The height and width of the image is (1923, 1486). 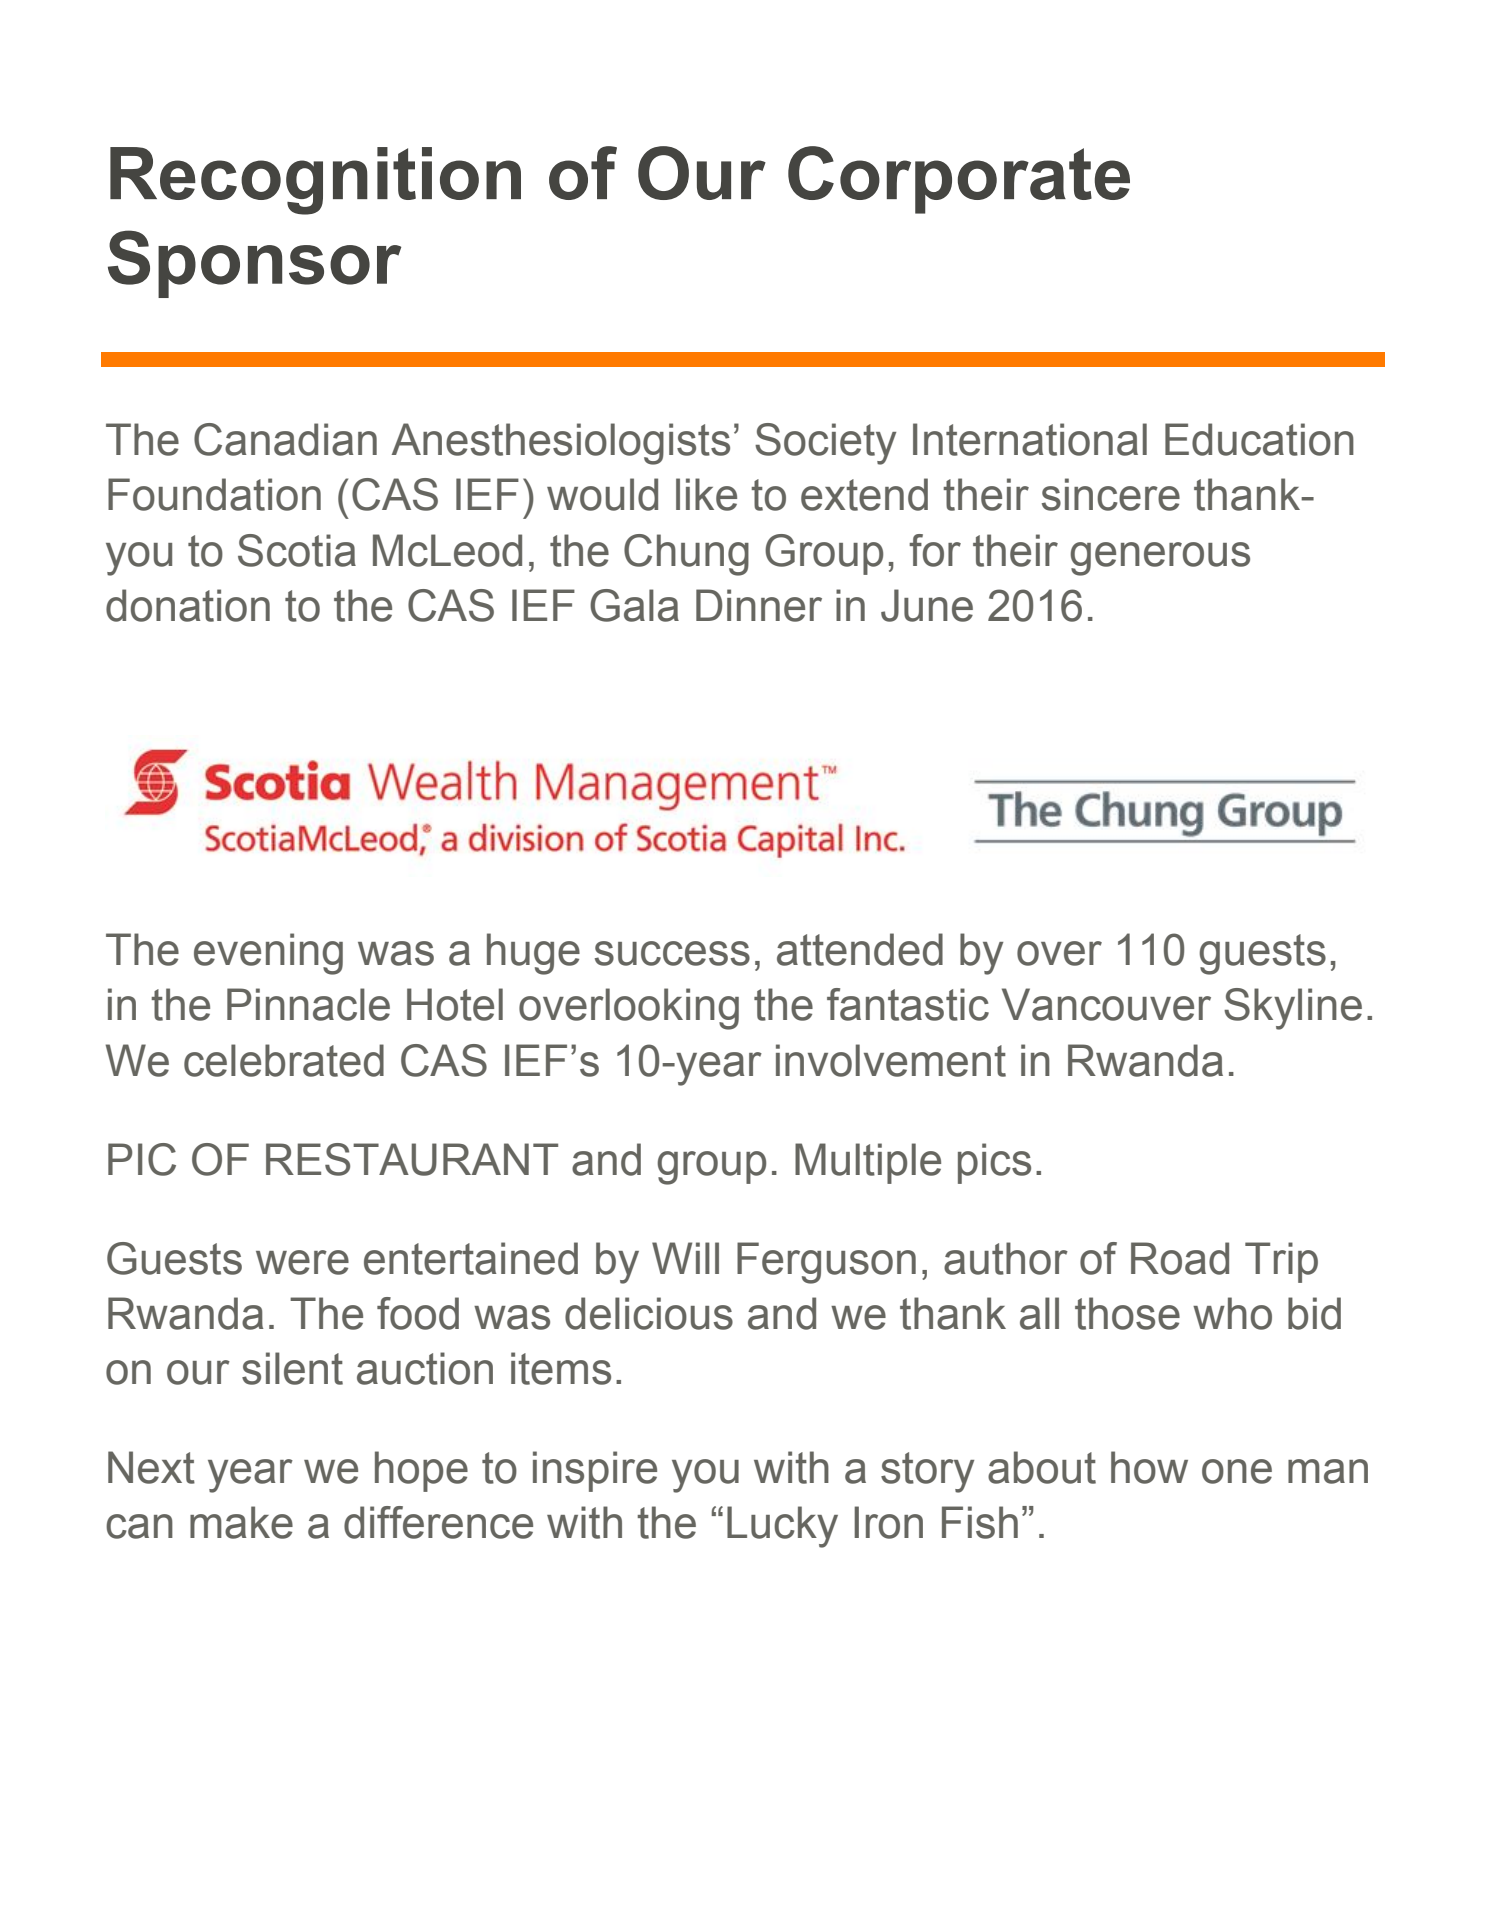 I want to click on evening, so click(x=268, y=954).
